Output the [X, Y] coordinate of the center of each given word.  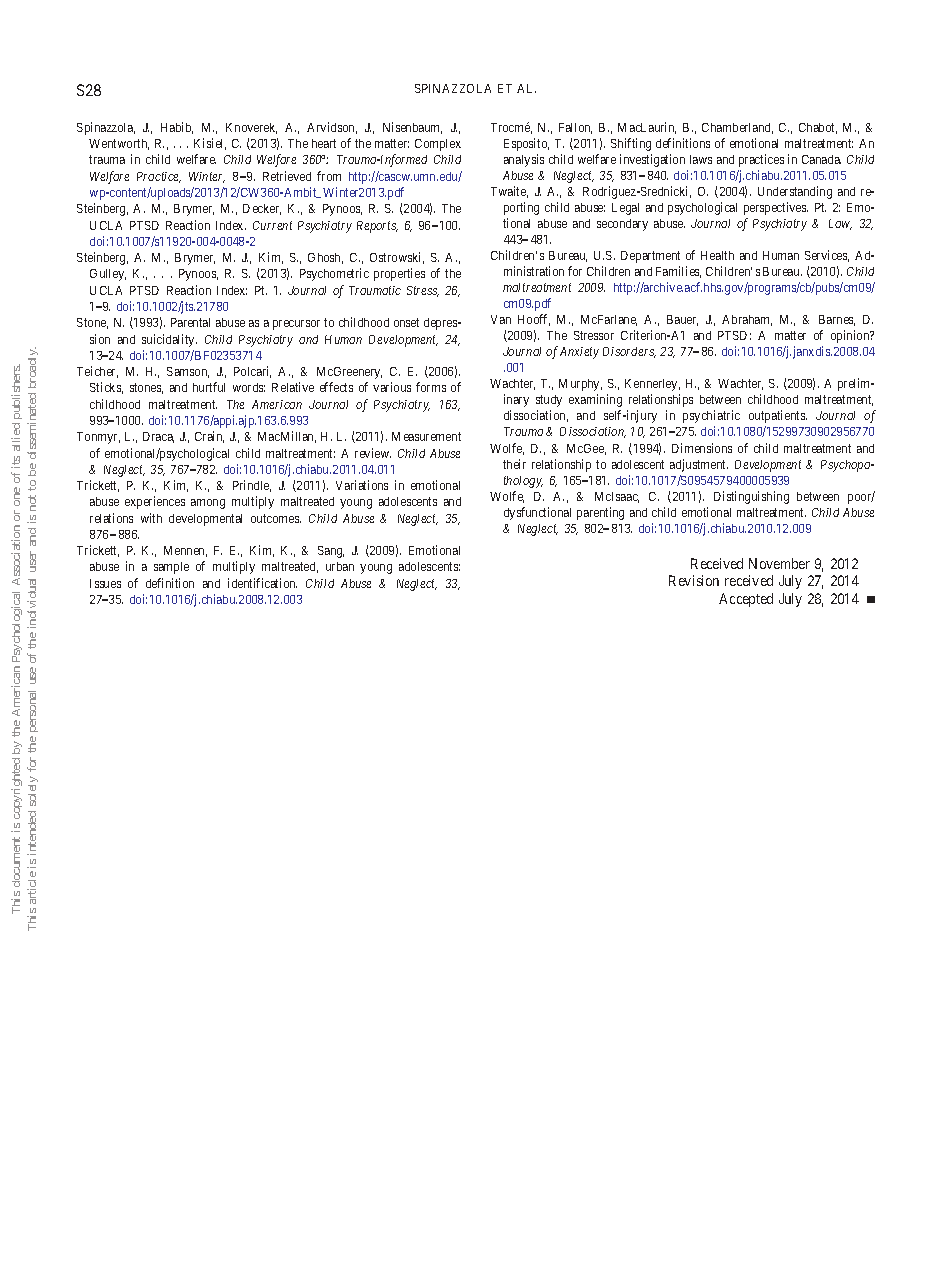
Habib [177, 128]
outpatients [778, 416]
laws [701, 159]
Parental [190, 322]
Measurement [426, 436]
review [373, 453]
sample [171, 568]
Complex [438, 145]
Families [678, 272]
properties [399, 274]
